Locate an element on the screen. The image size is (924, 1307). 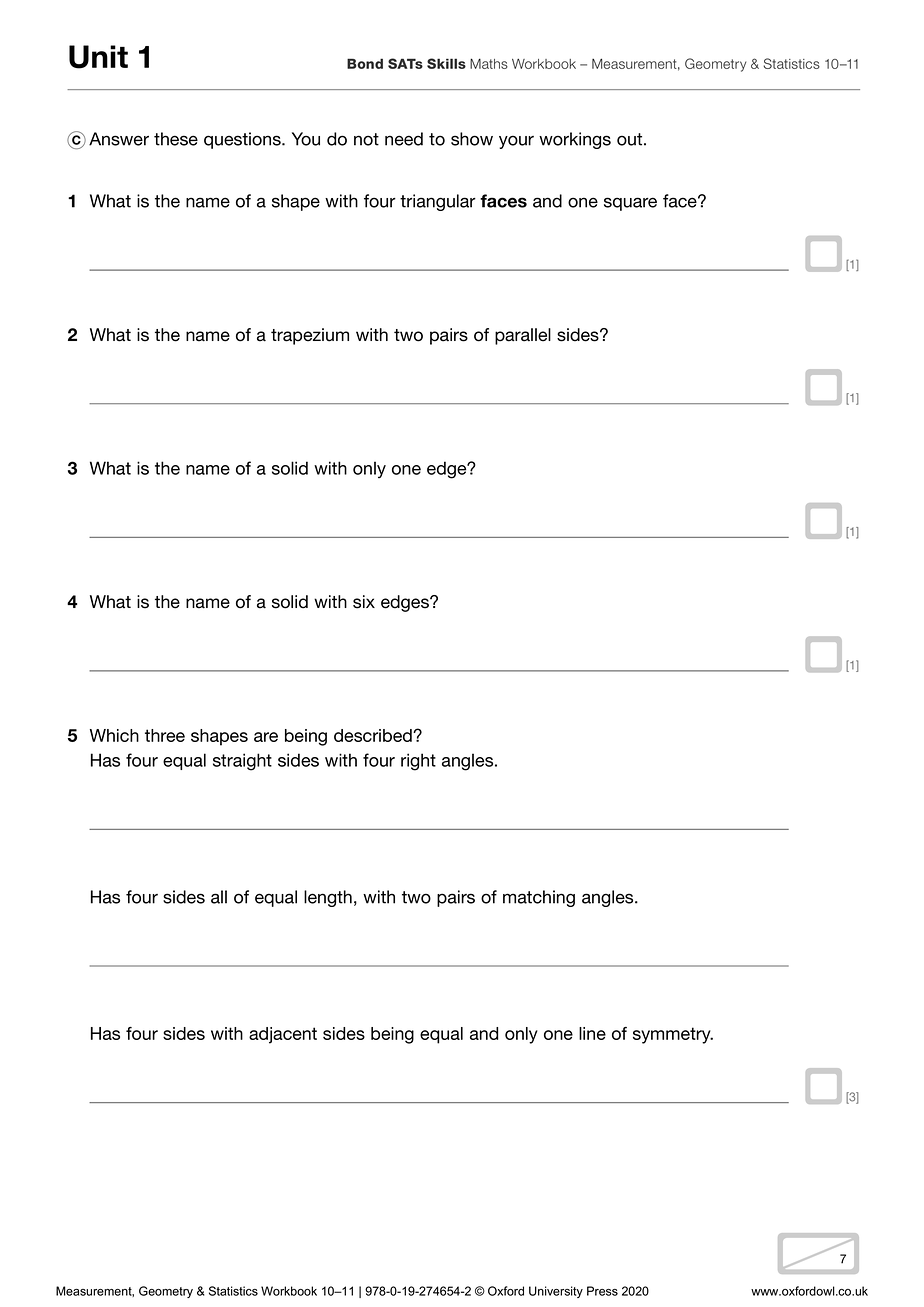
Bond is located at coordinates (365, 63).
